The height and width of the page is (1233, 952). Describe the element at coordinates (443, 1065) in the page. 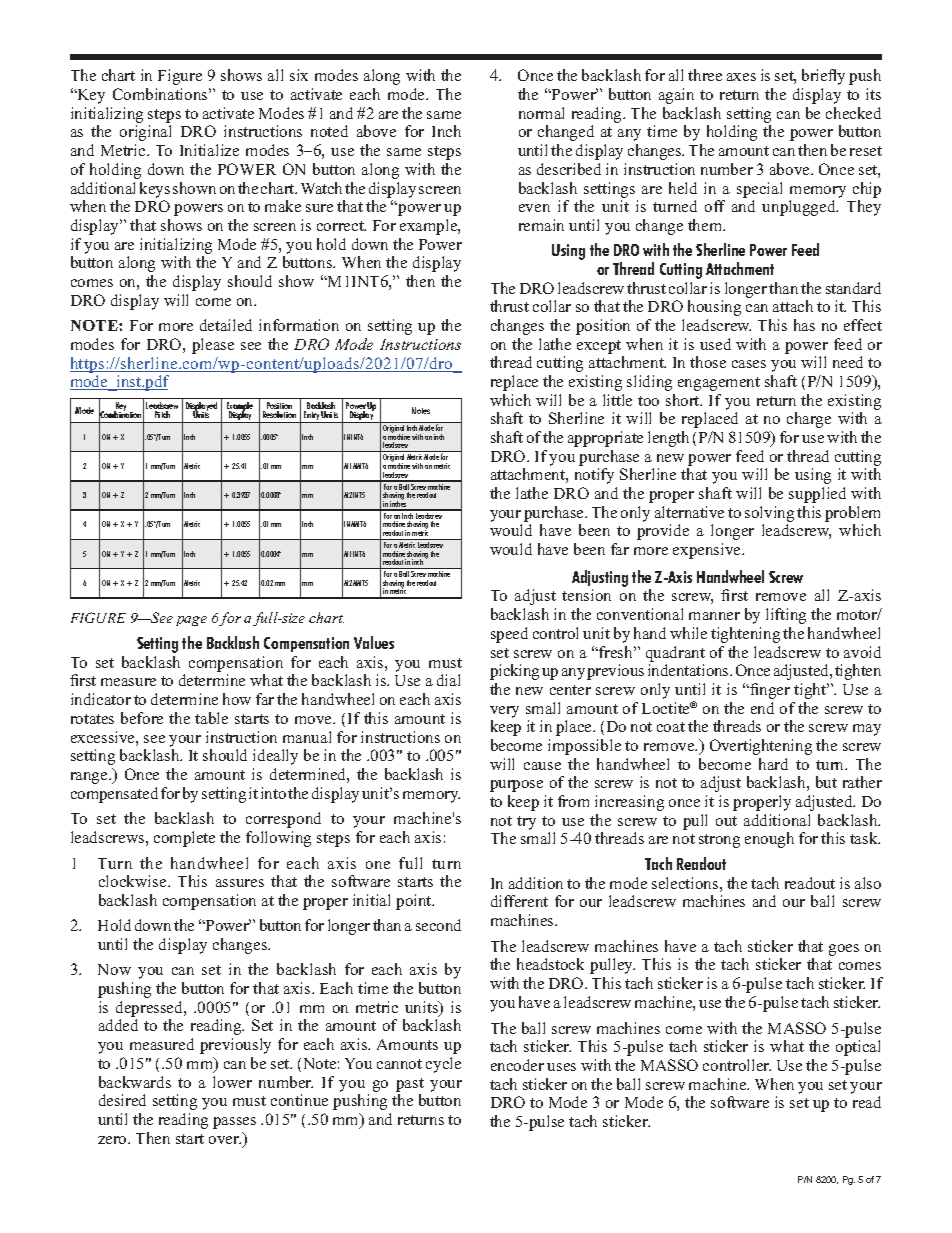

I see `cycle` at that location.
